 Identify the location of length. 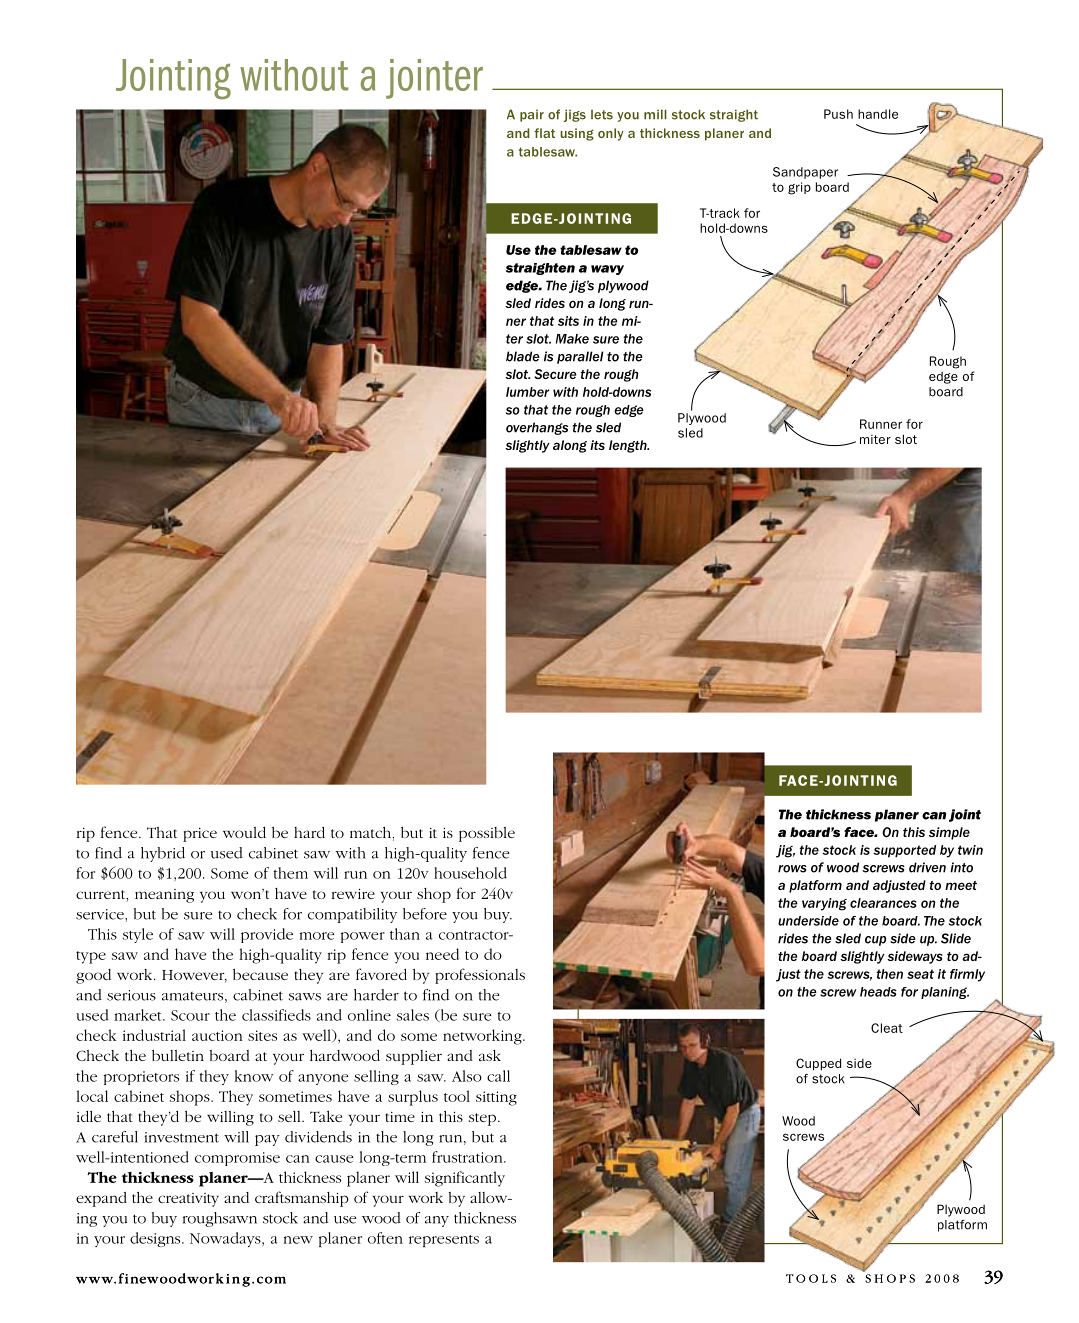
(629, 446).
